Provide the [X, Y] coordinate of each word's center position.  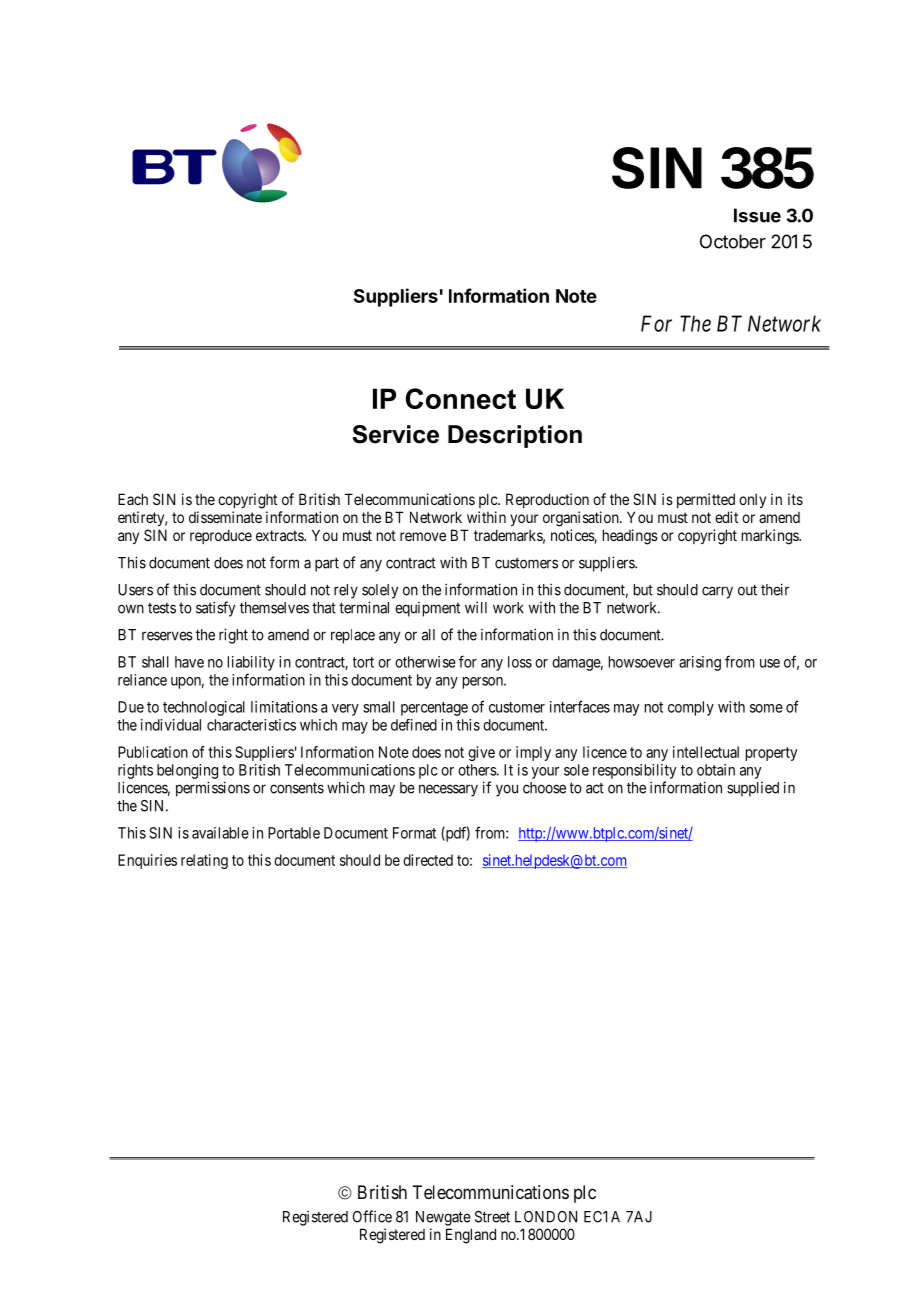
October [733, 241]
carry [717, 592]
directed [428, 860]
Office [372, 1216]
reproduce [221, 536]
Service [395, 434]
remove [423, 536]
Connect [461, 398]
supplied [753, 789]
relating [204, 861]
